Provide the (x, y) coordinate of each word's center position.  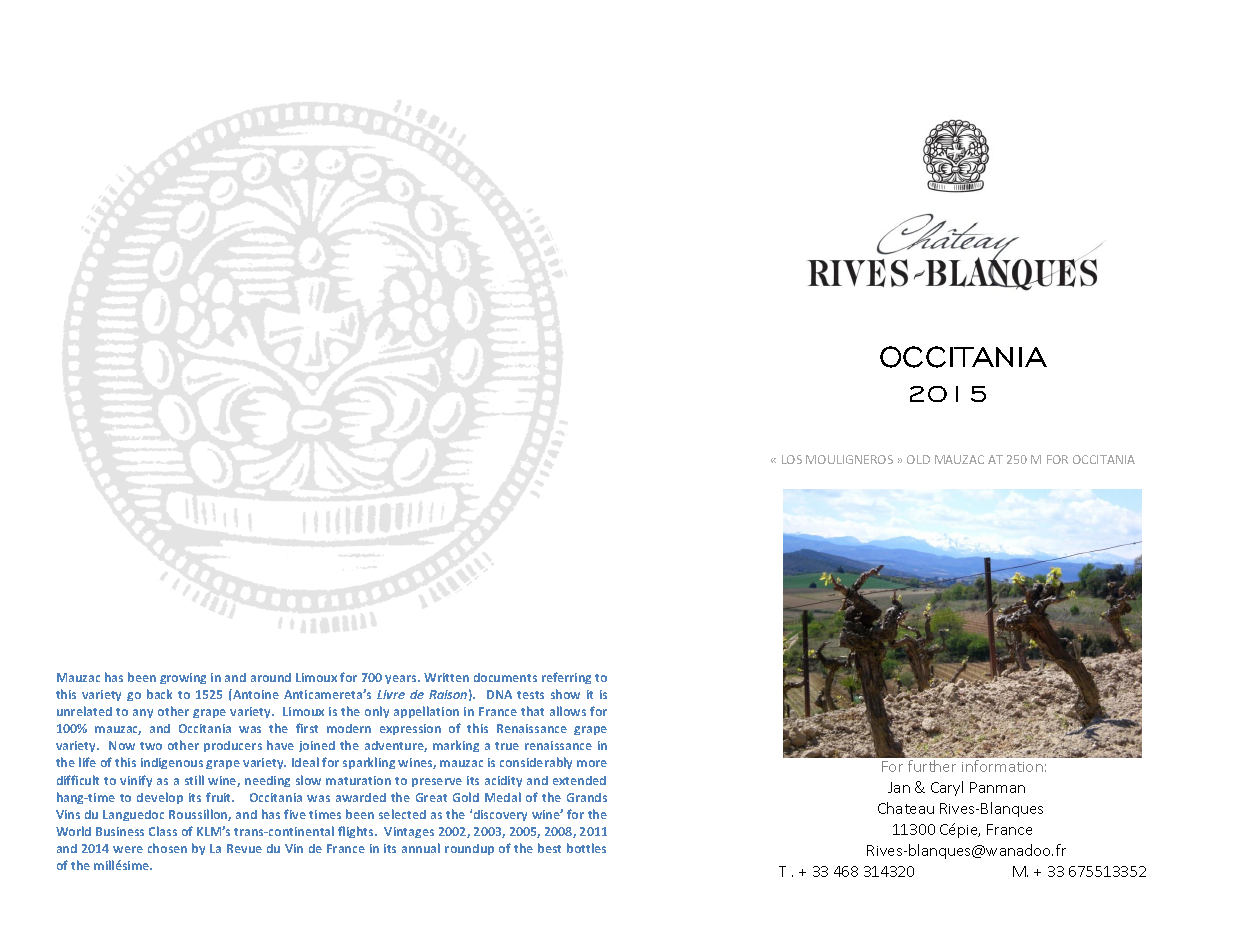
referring (566, 678)
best (549, 848)
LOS (792, 459)
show (565, 694)
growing (183, 678)
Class (163, 831)
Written (446, 677)
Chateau (906, 808)
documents (505, 677)
